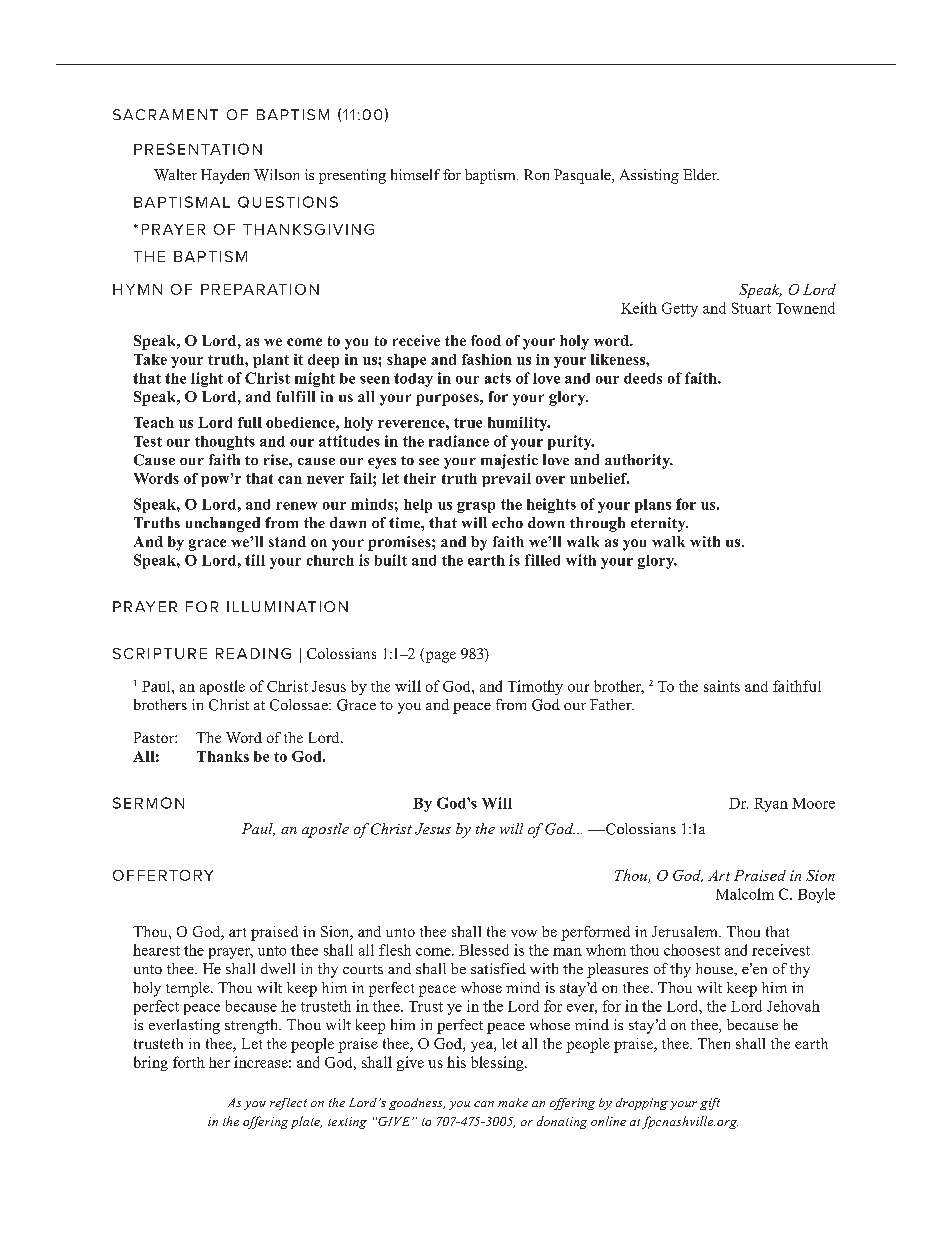 This screenshot has width=952, height=1233. What do you see at coordinates (643, 378) in the screenshot?
I see `deeds` at bounding box center [643, 378].
